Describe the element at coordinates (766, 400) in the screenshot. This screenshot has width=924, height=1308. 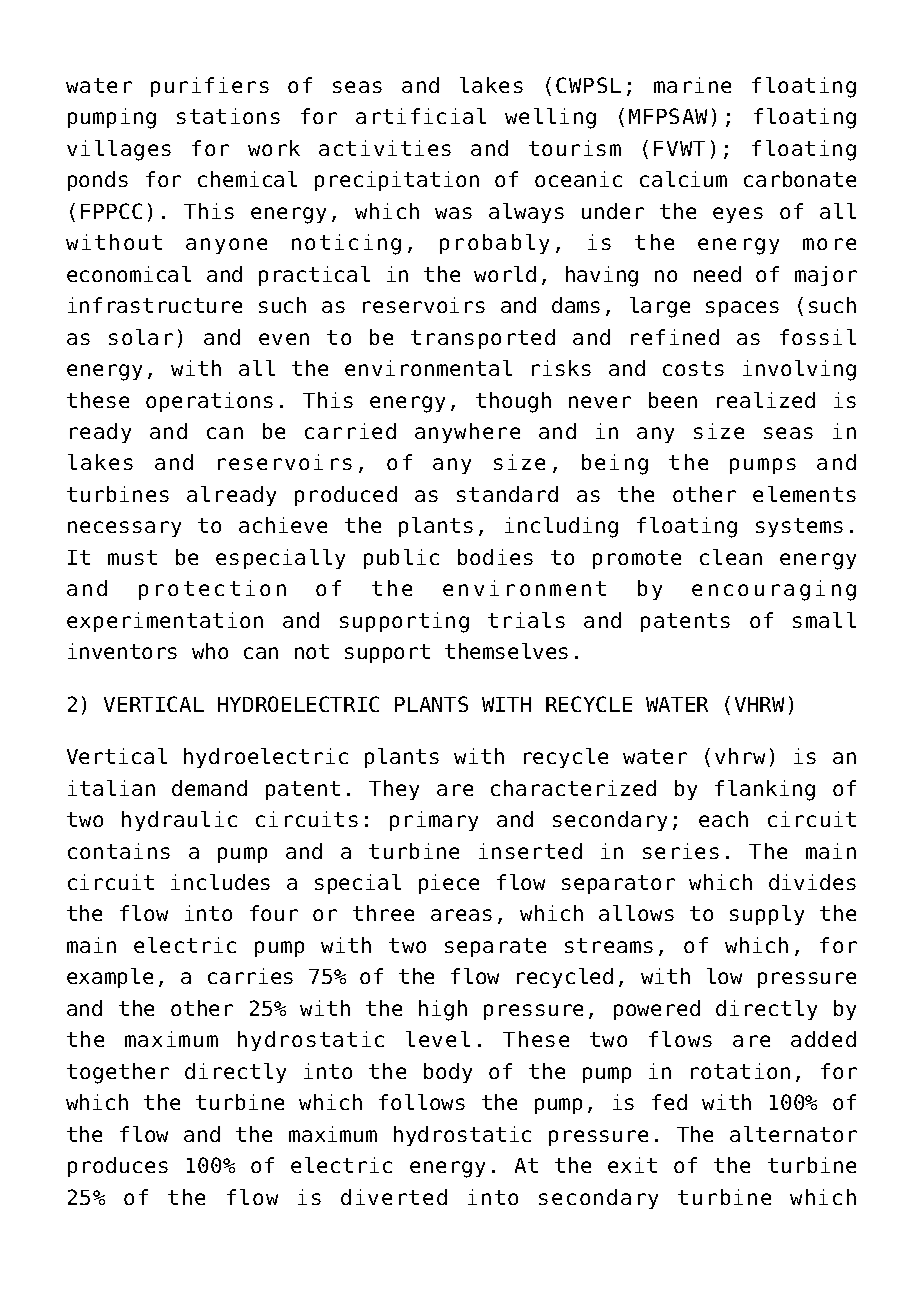
I see `realized` at that location.
